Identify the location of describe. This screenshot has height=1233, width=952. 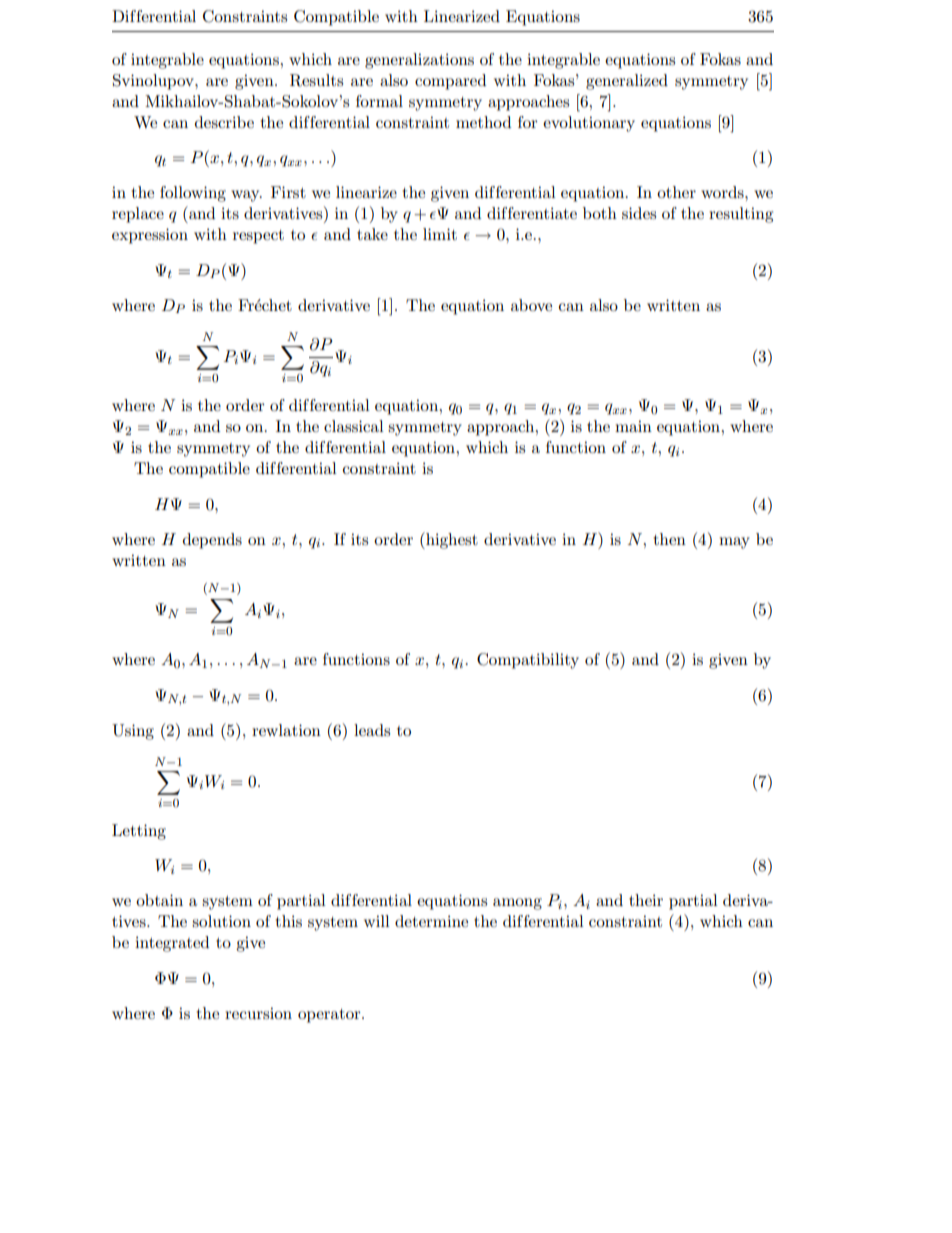
(224, 122).
